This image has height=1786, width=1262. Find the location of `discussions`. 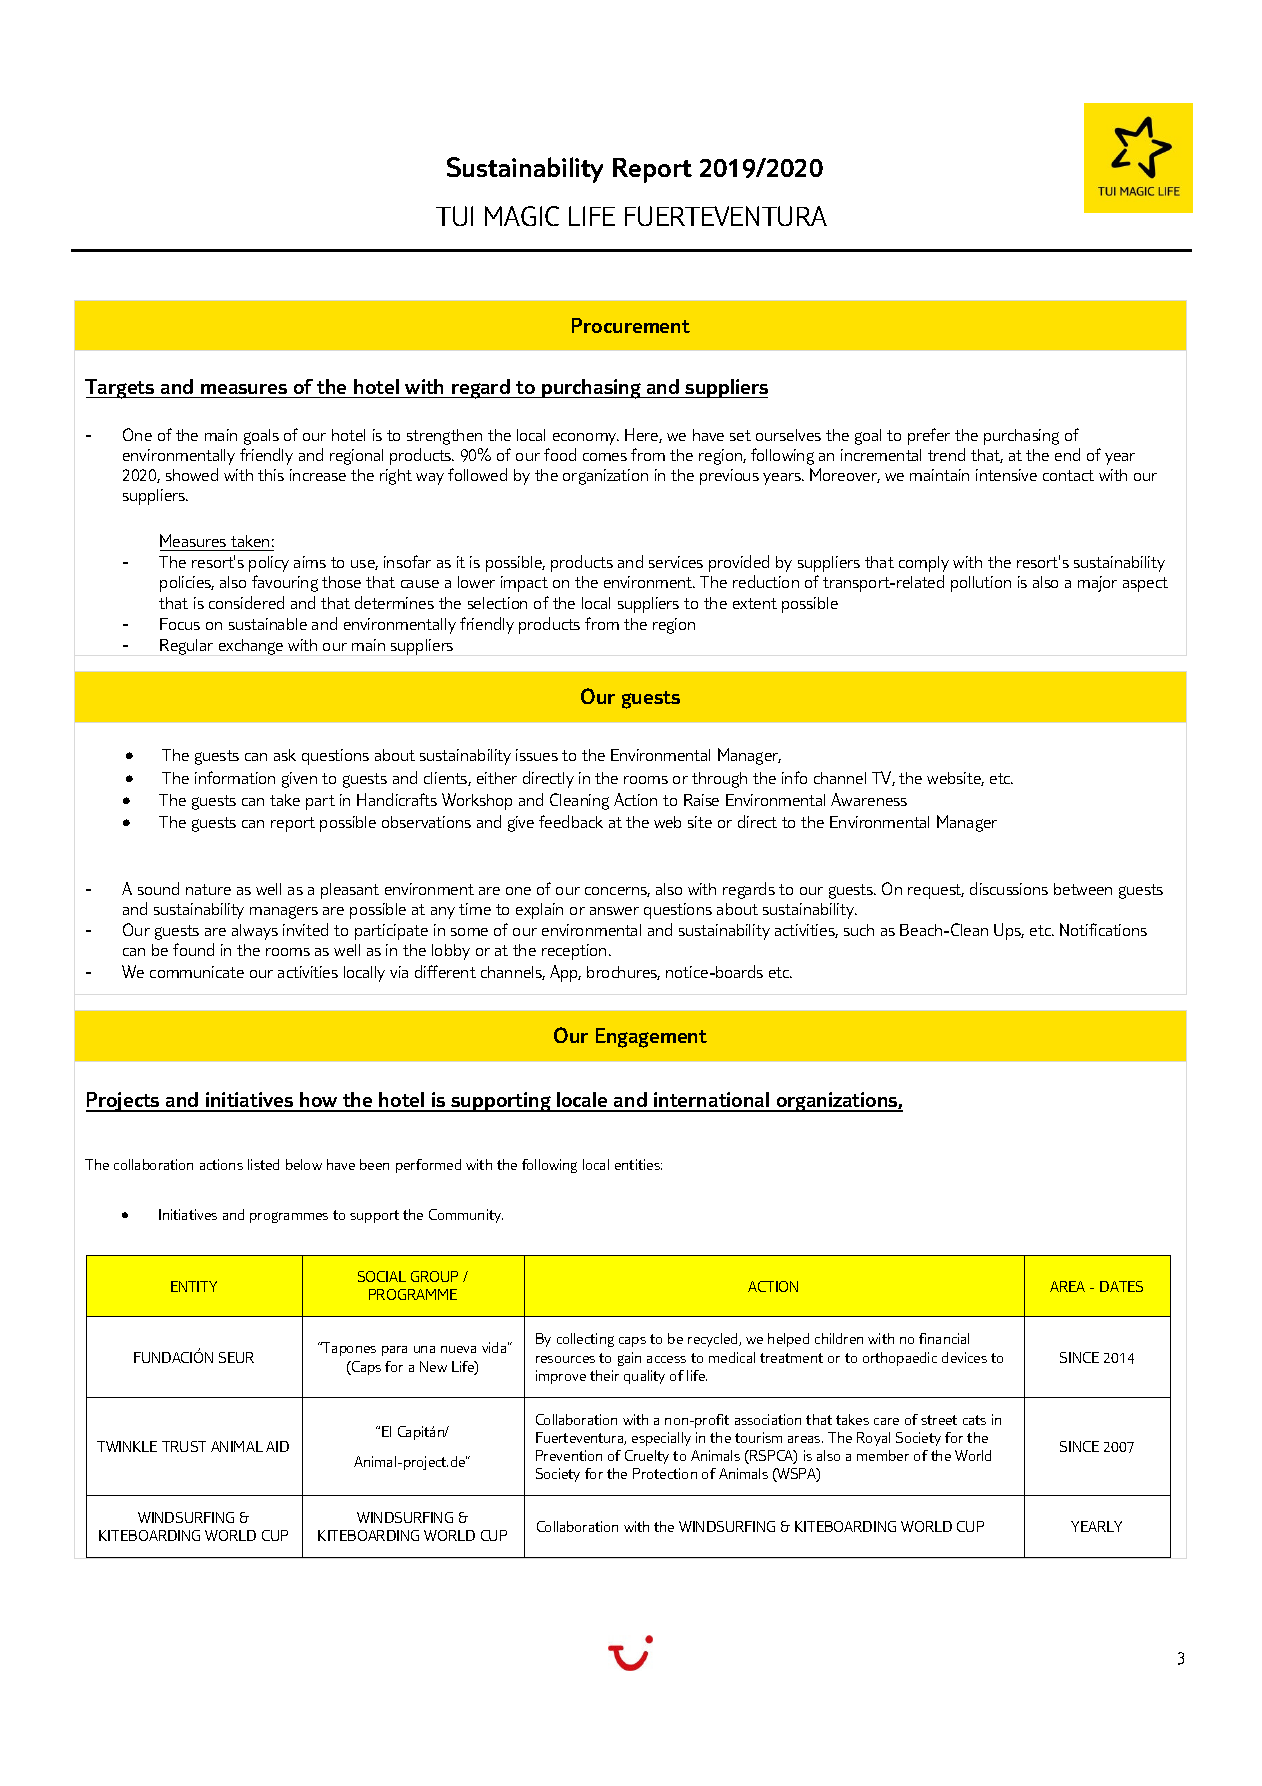

discussions is located at coordinates (1009, 888).
